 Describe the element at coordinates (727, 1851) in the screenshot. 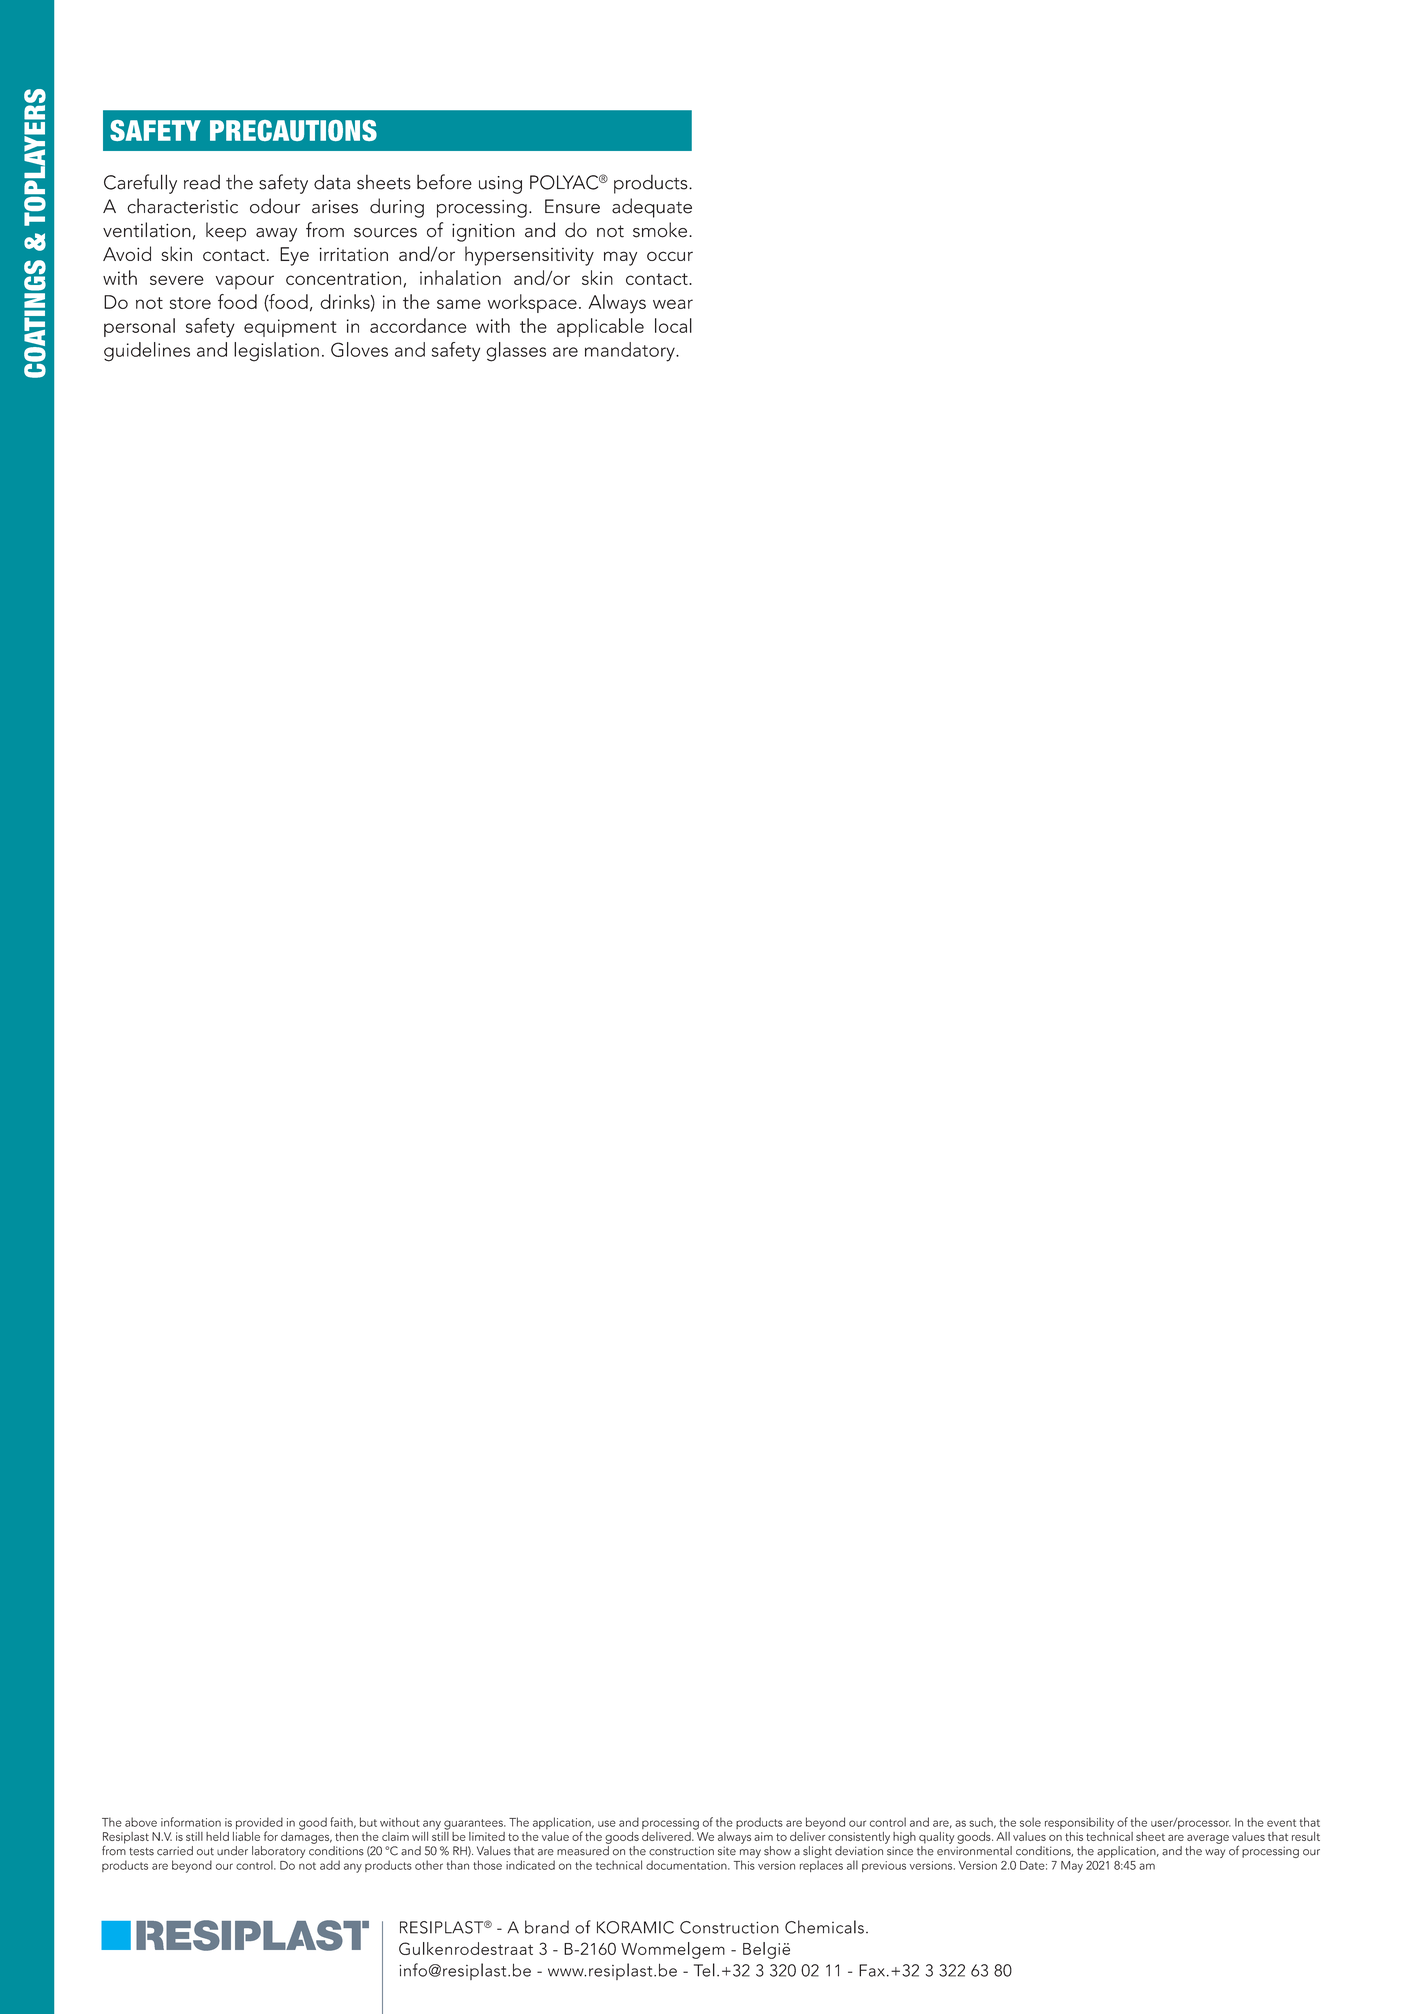

I see `site` at that location.
